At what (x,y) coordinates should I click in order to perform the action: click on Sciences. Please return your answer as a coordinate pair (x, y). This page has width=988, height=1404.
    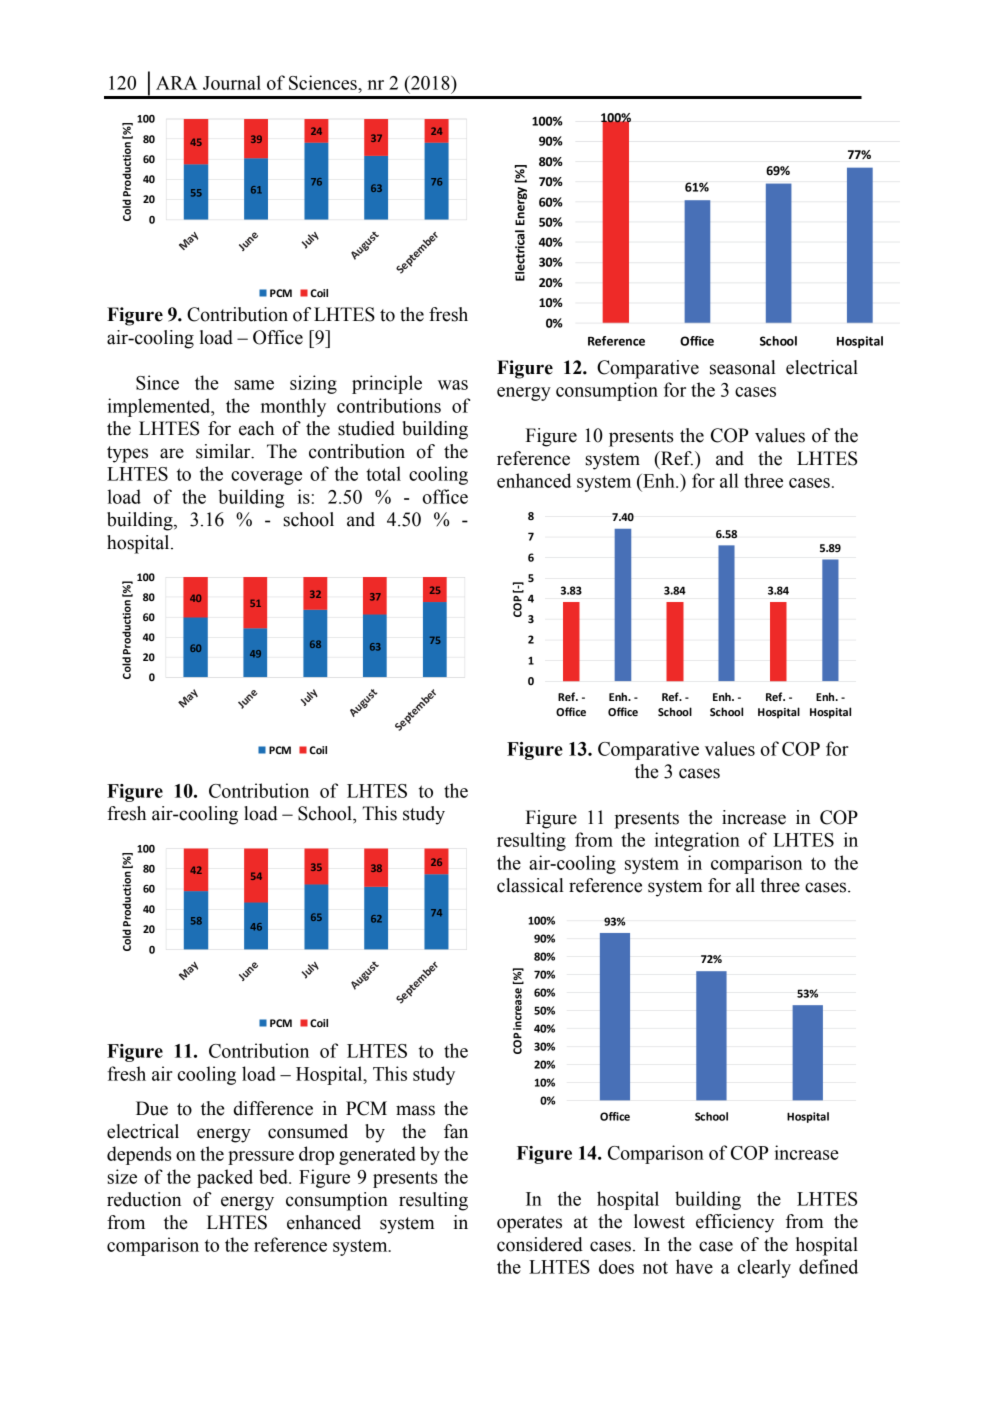
    Looking at the image, I should click on (324, 82).
